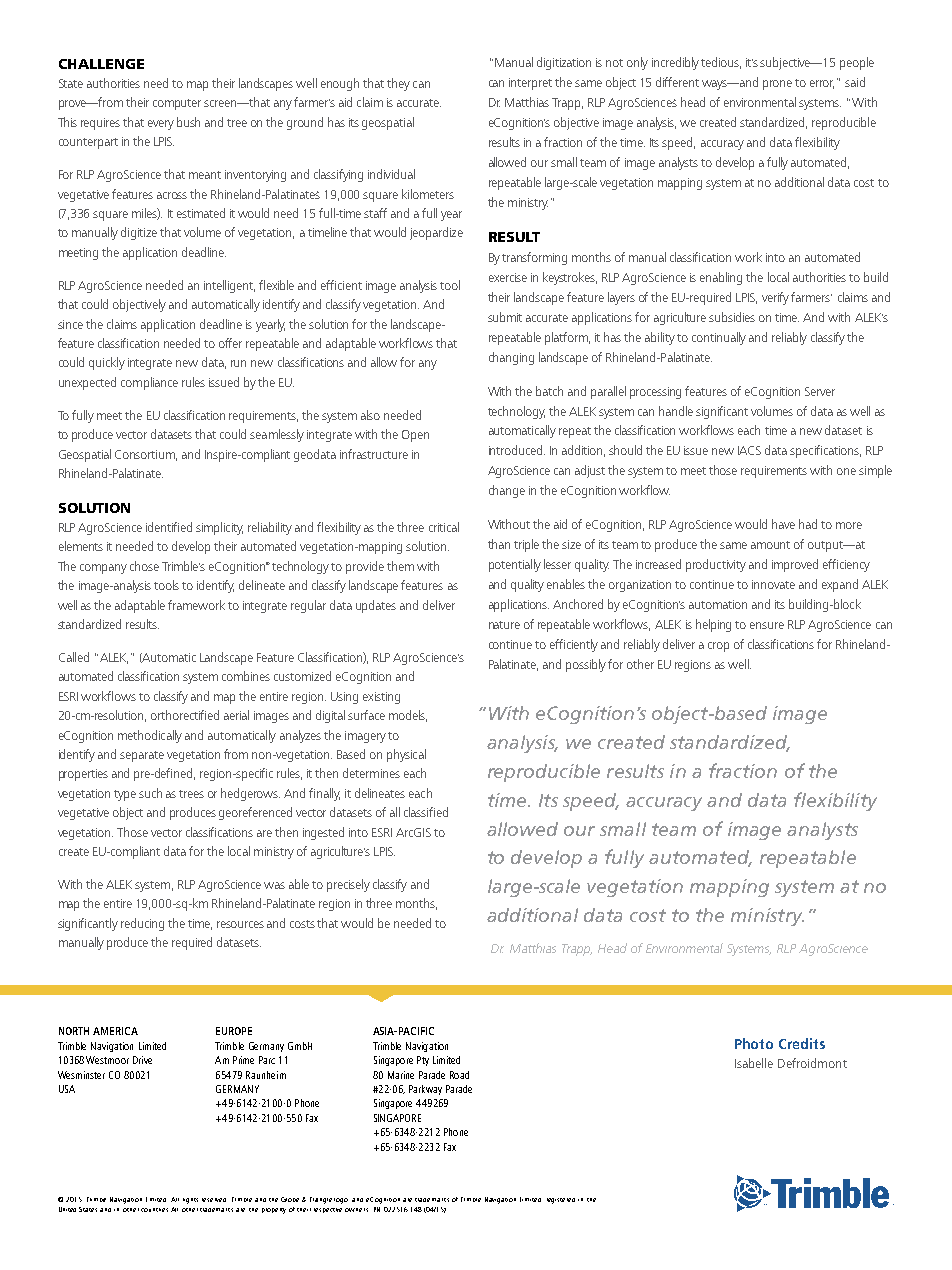 The width and height of the screenshot is (952, 1270). What do you see at coordinates (74, 657) in the screenshot?
I see `Called` at bounding box center [74, 657].
